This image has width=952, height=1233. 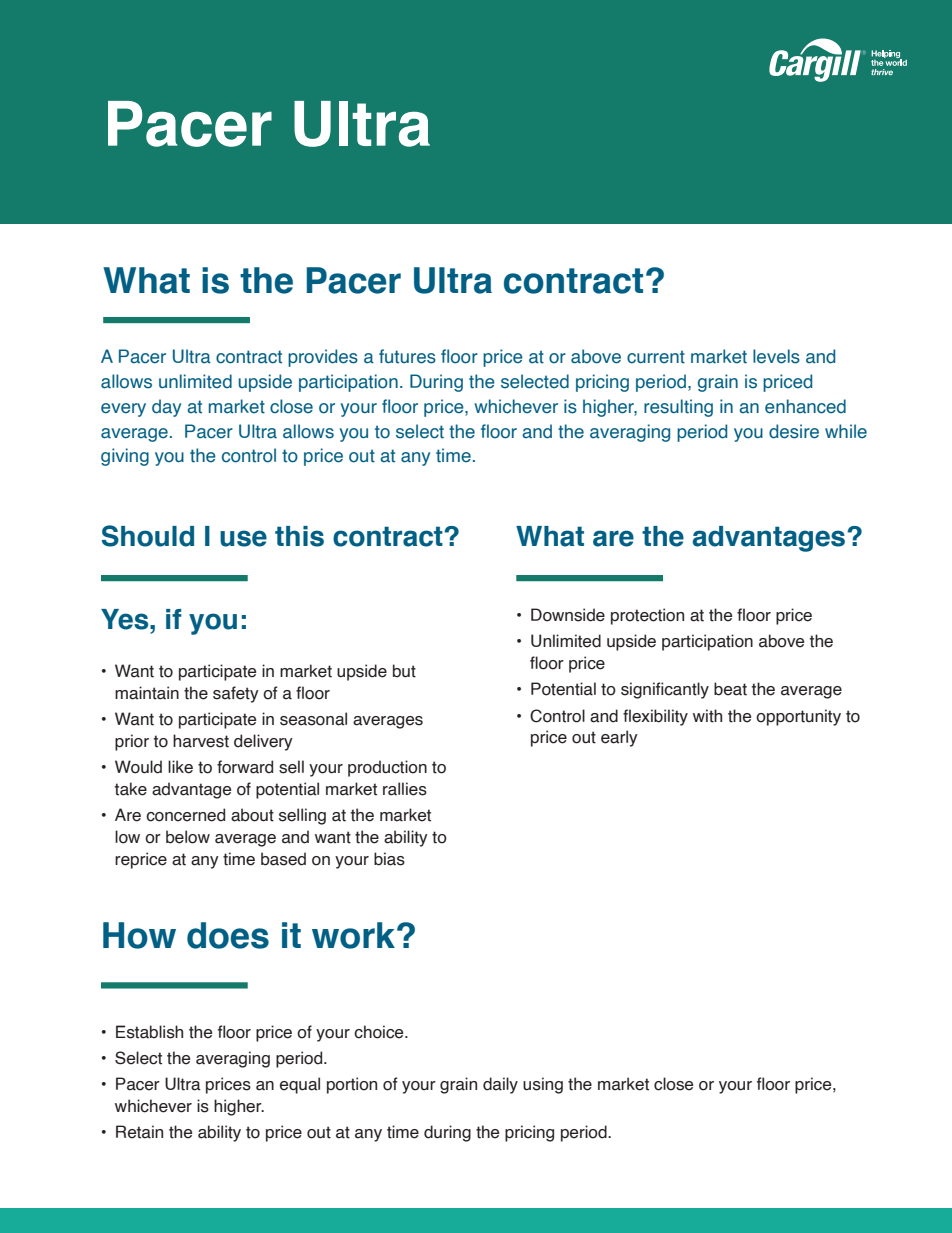 What do you see at coordinates (139, 1132) in the image?
I see `Retain` at bounding box center [139, 1132].
